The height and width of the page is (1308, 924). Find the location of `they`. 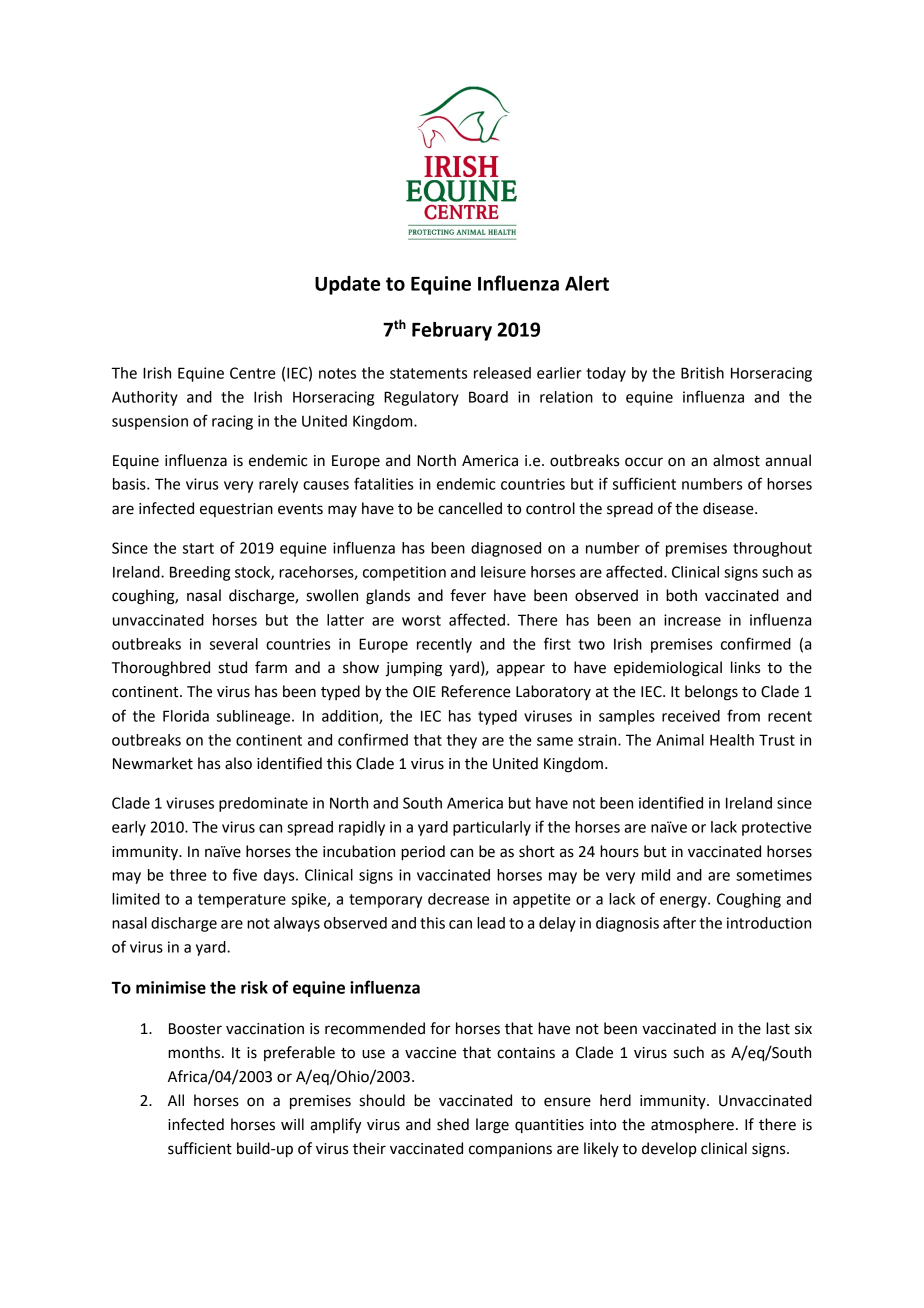

they is located at coordinates (462, 741).
